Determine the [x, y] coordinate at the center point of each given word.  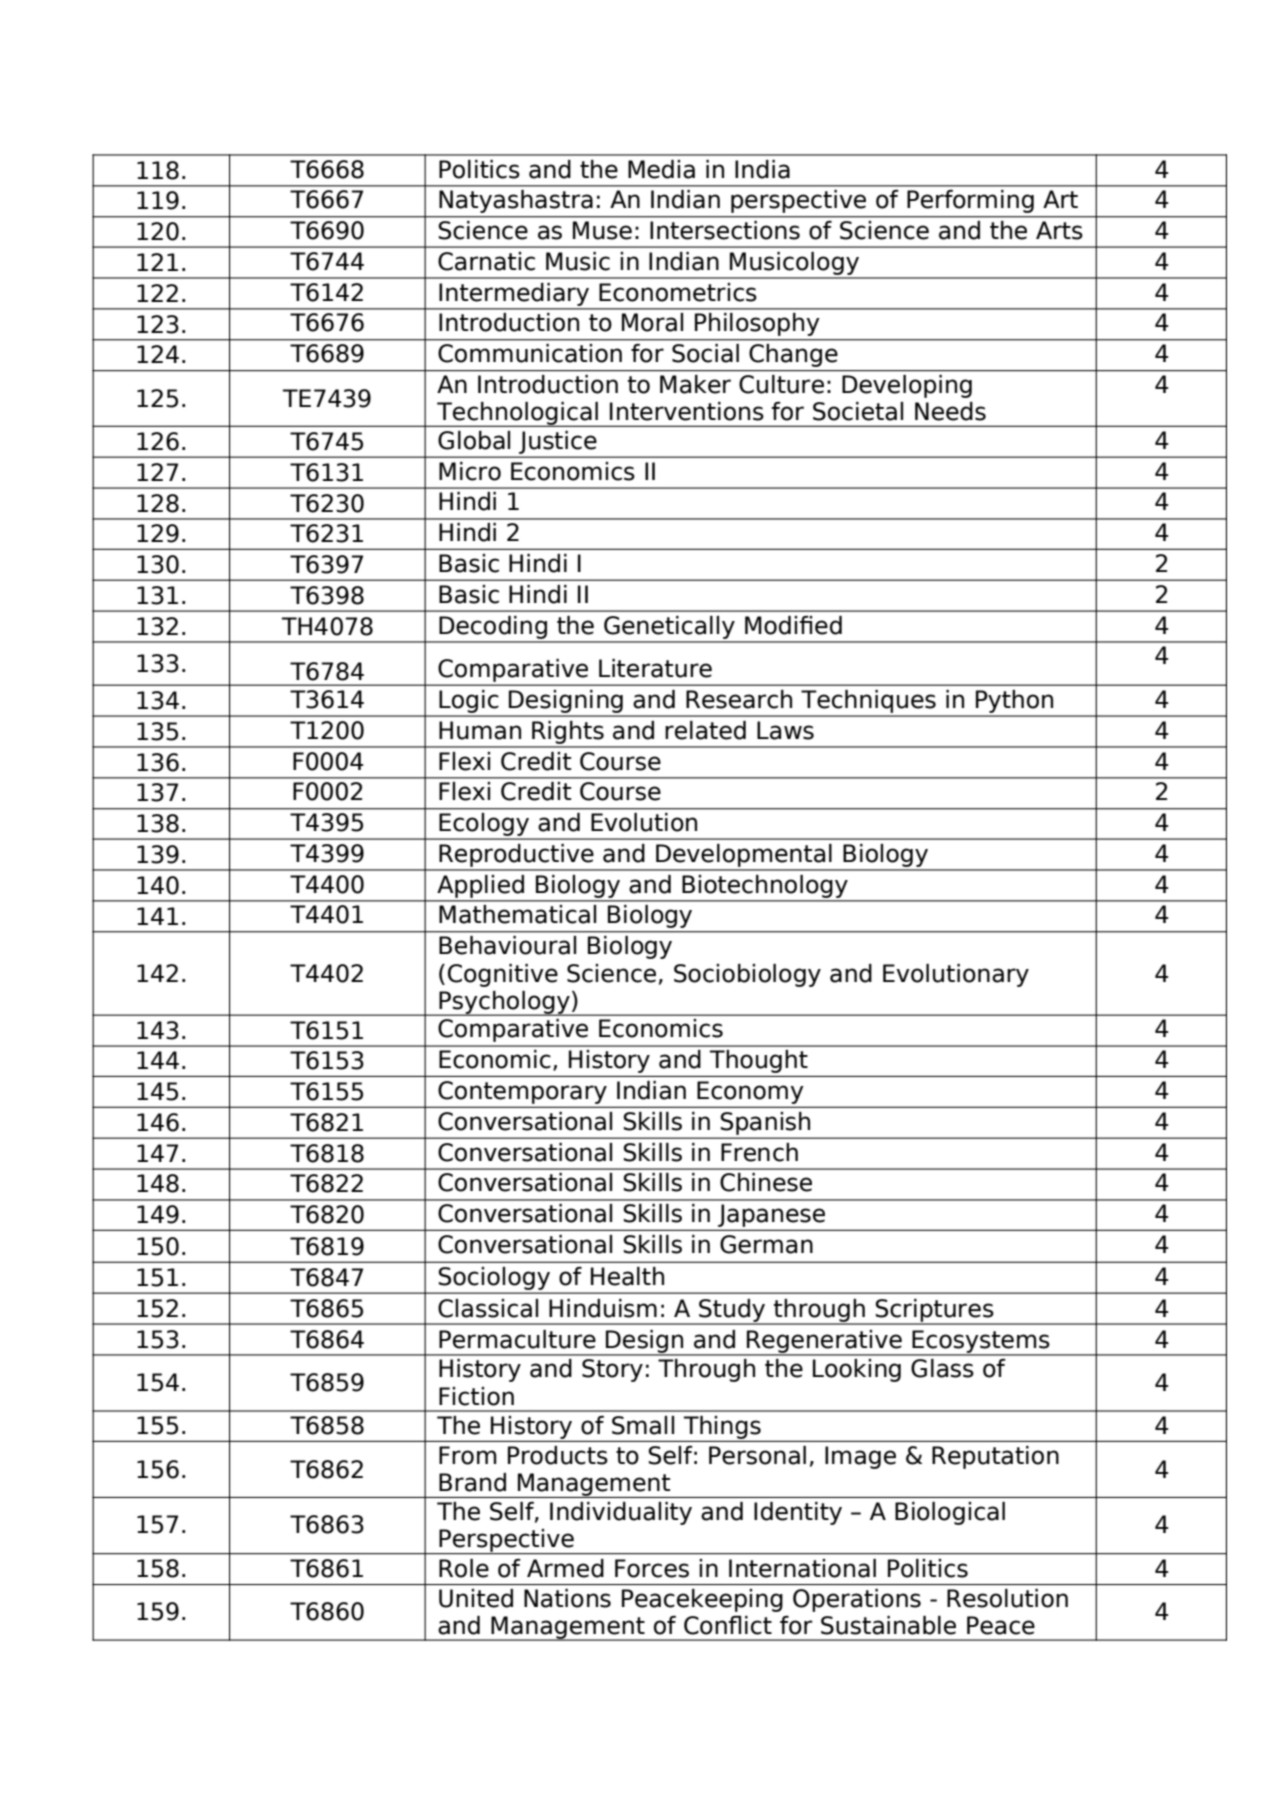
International [802, 1568]
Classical [488, 1308]
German [766, 1244]
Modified [793, 625]
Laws [785, 730]
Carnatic [486, 261]
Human [480, 730]
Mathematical [517, 914]
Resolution [1007, 1598]
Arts [1059, 230]
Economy [750, 1092]
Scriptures [935, 1311]
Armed [565, 1568]
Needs [950, 411]
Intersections [725, 230]
